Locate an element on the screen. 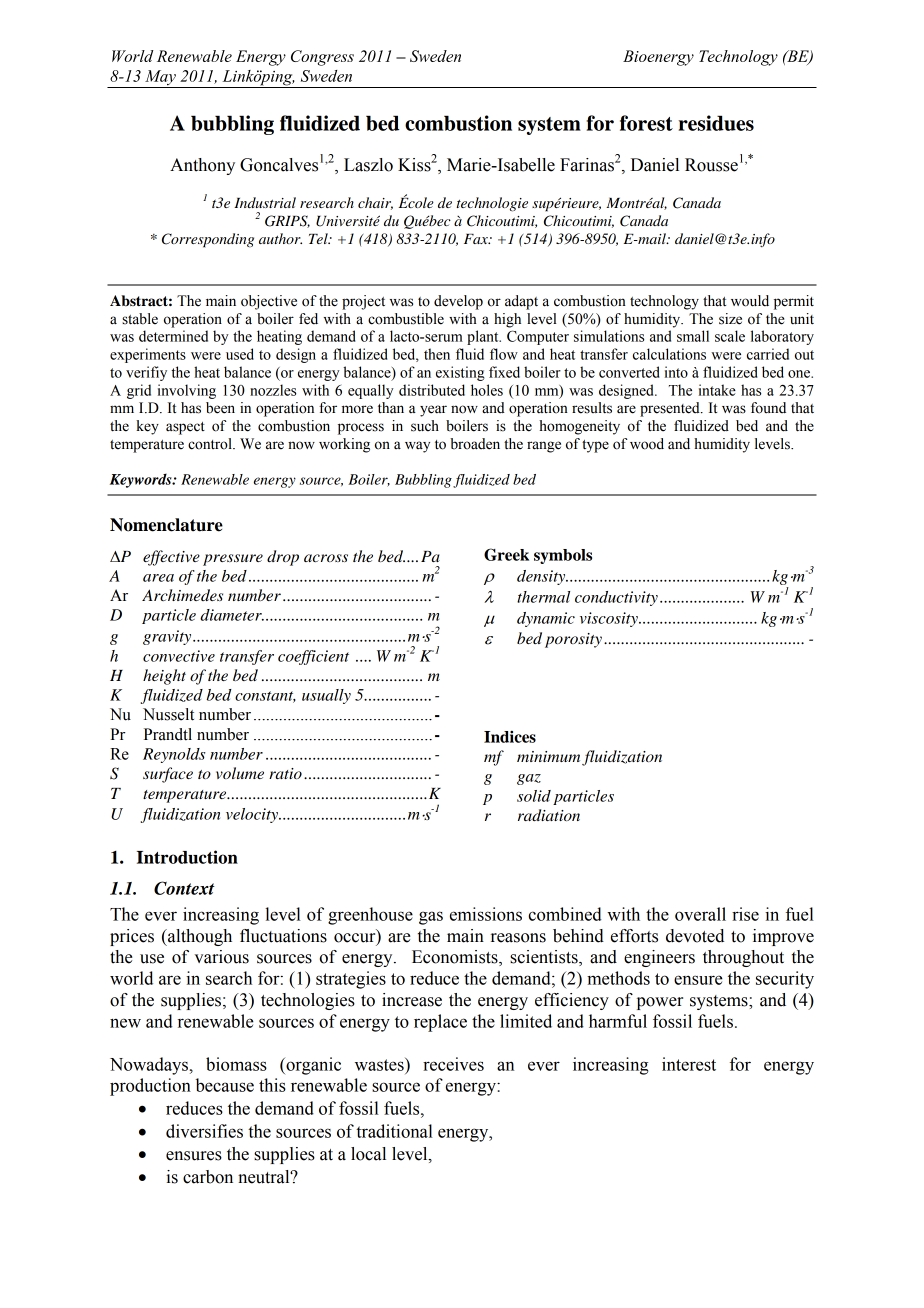 Image resolution: width=924 pixels, height=1308 pixels. broaden is located at coordinates (475, 444).
